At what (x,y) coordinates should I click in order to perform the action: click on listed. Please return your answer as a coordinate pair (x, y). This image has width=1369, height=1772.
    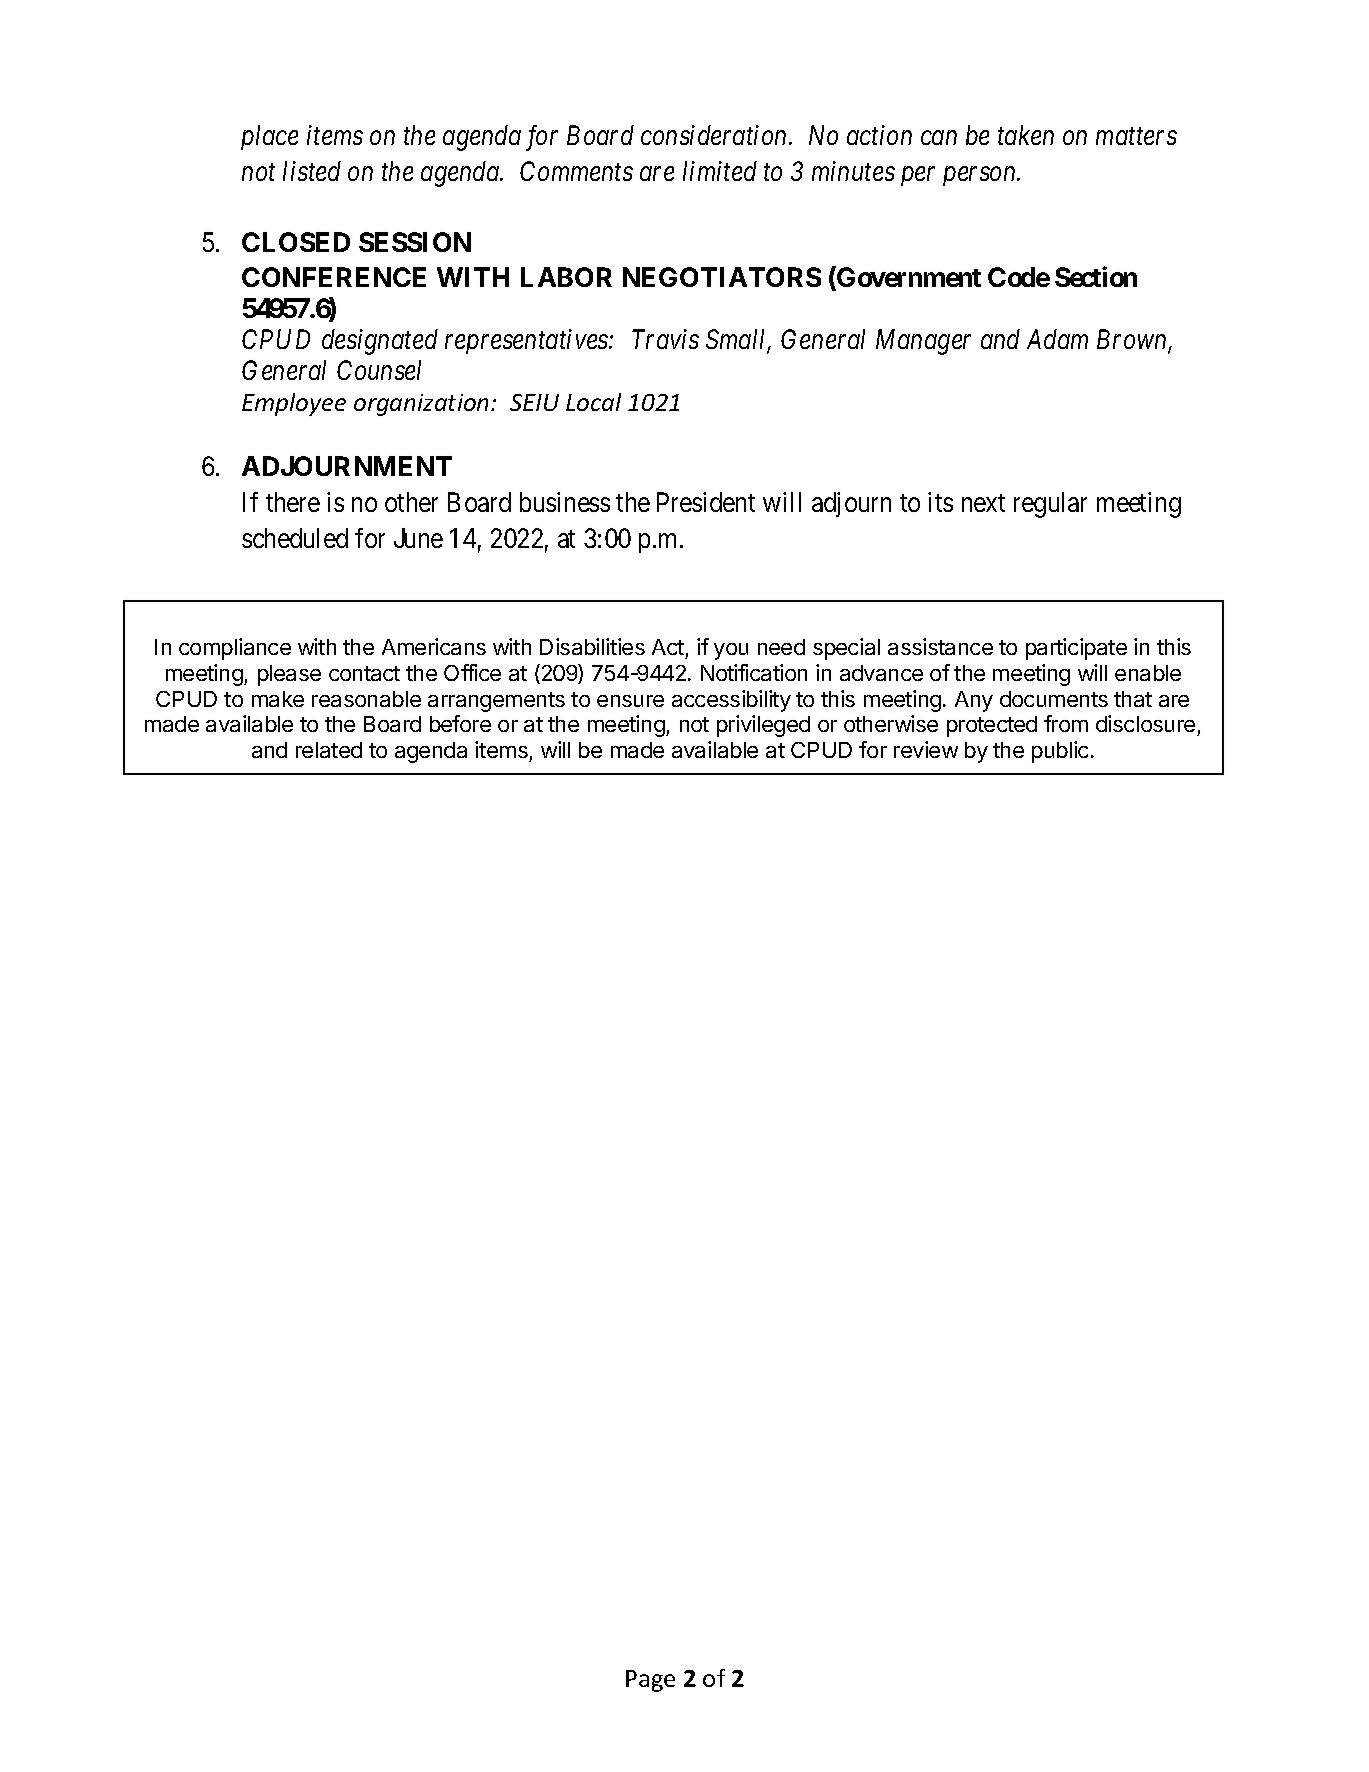
    Looking at the image, I should click on (312, 171).
